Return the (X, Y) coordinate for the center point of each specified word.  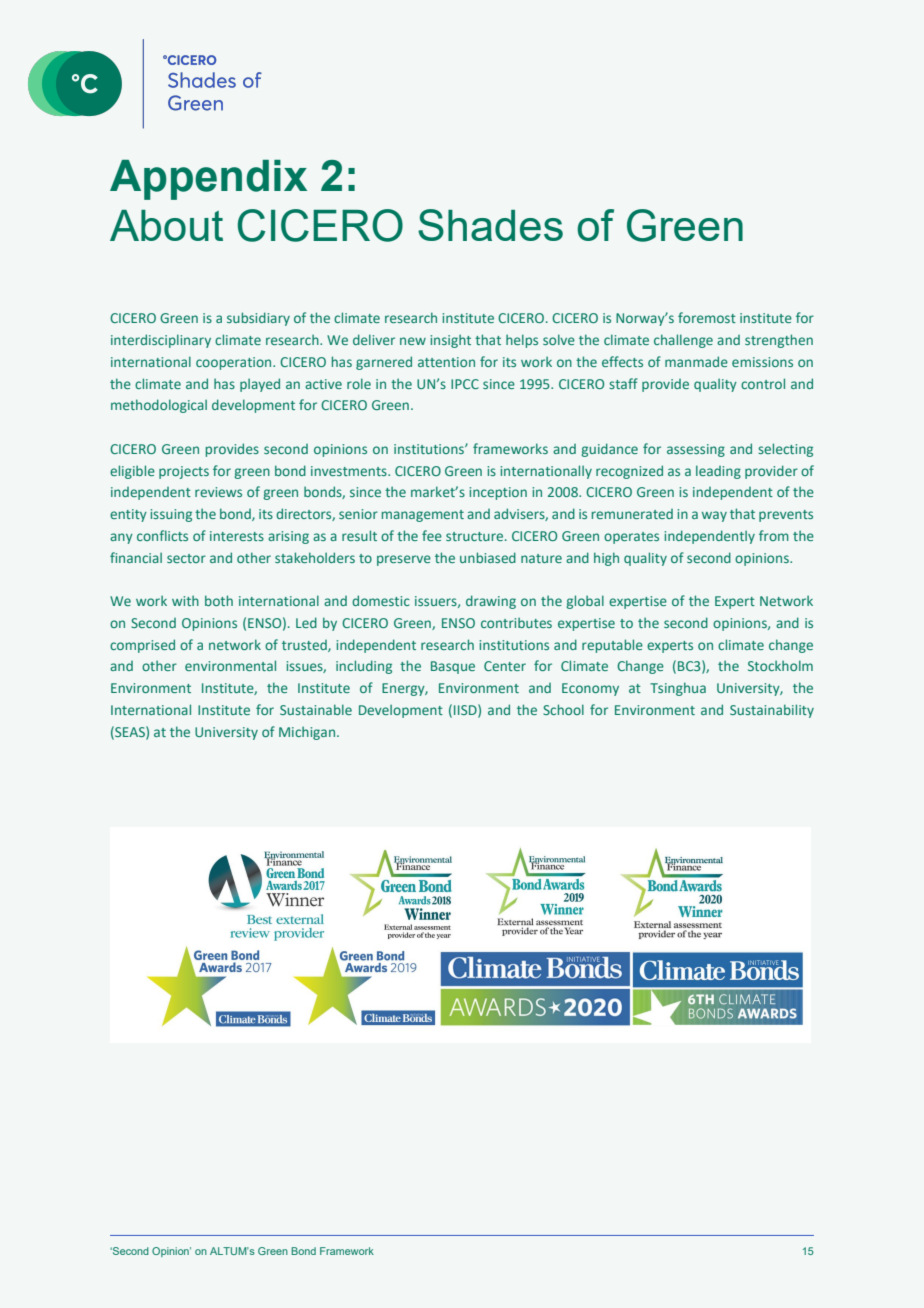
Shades (490, 225)
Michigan (307, 733)
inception (498, 493)
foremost (707, 317)
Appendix (208, 180)
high (606, 559)
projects (184, 472)
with (185, 600)
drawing (491, 602)
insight (450, 341)
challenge (683, 341)
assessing (696, 450)
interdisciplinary (161, 341)
